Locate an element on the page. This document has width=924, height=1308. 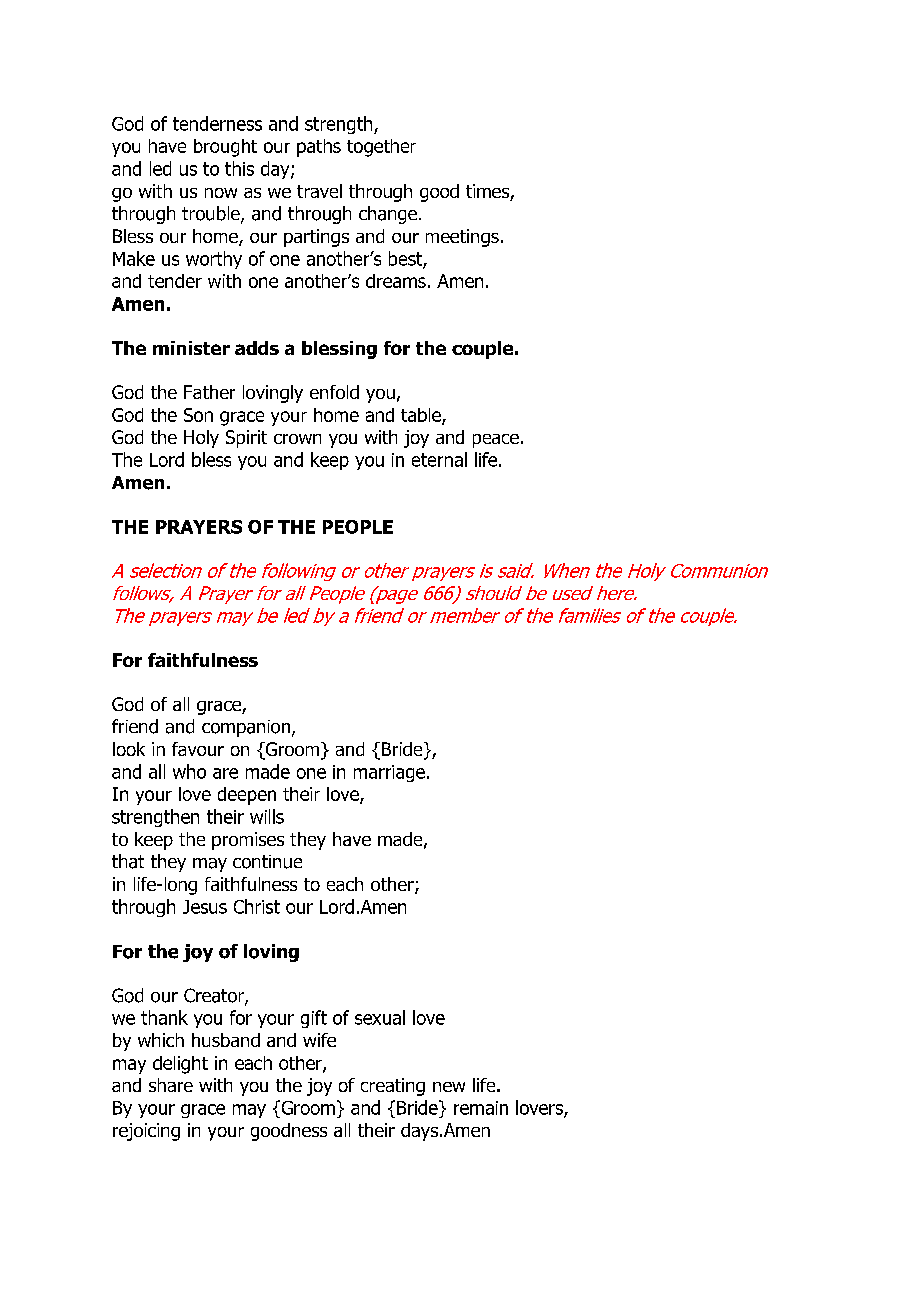
travel is located at coordinates (319, 191).
